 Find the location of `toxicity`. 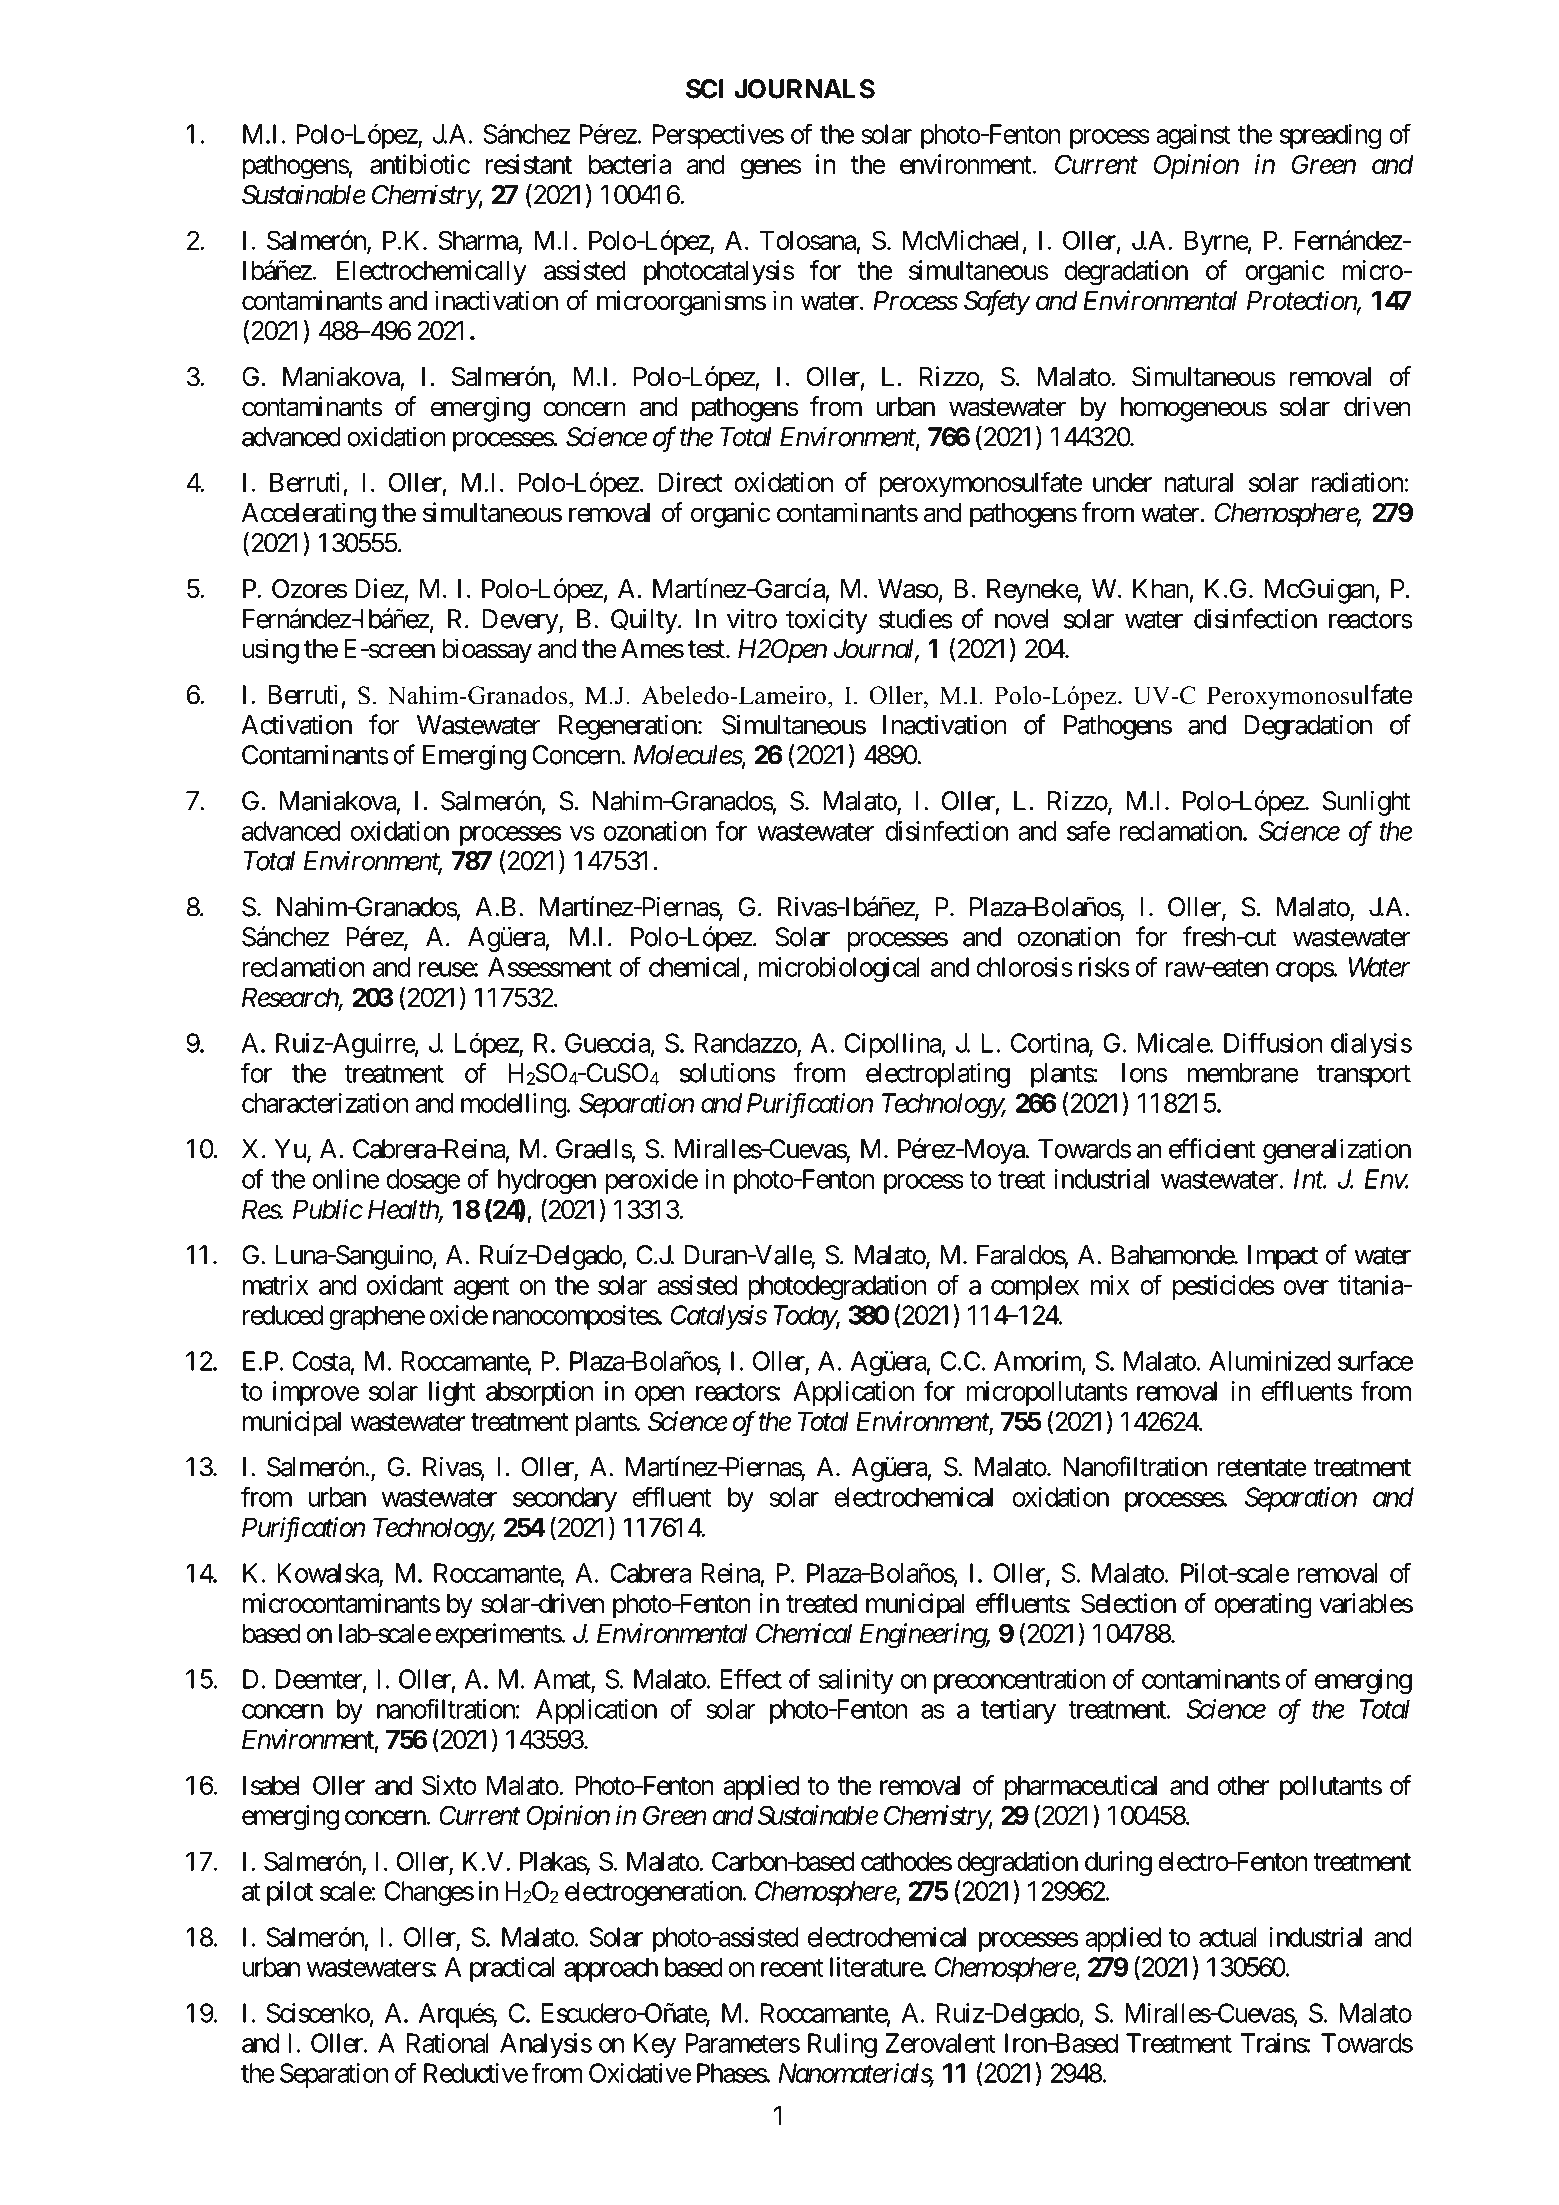

toxicity is located at coordinates (827, 621).
